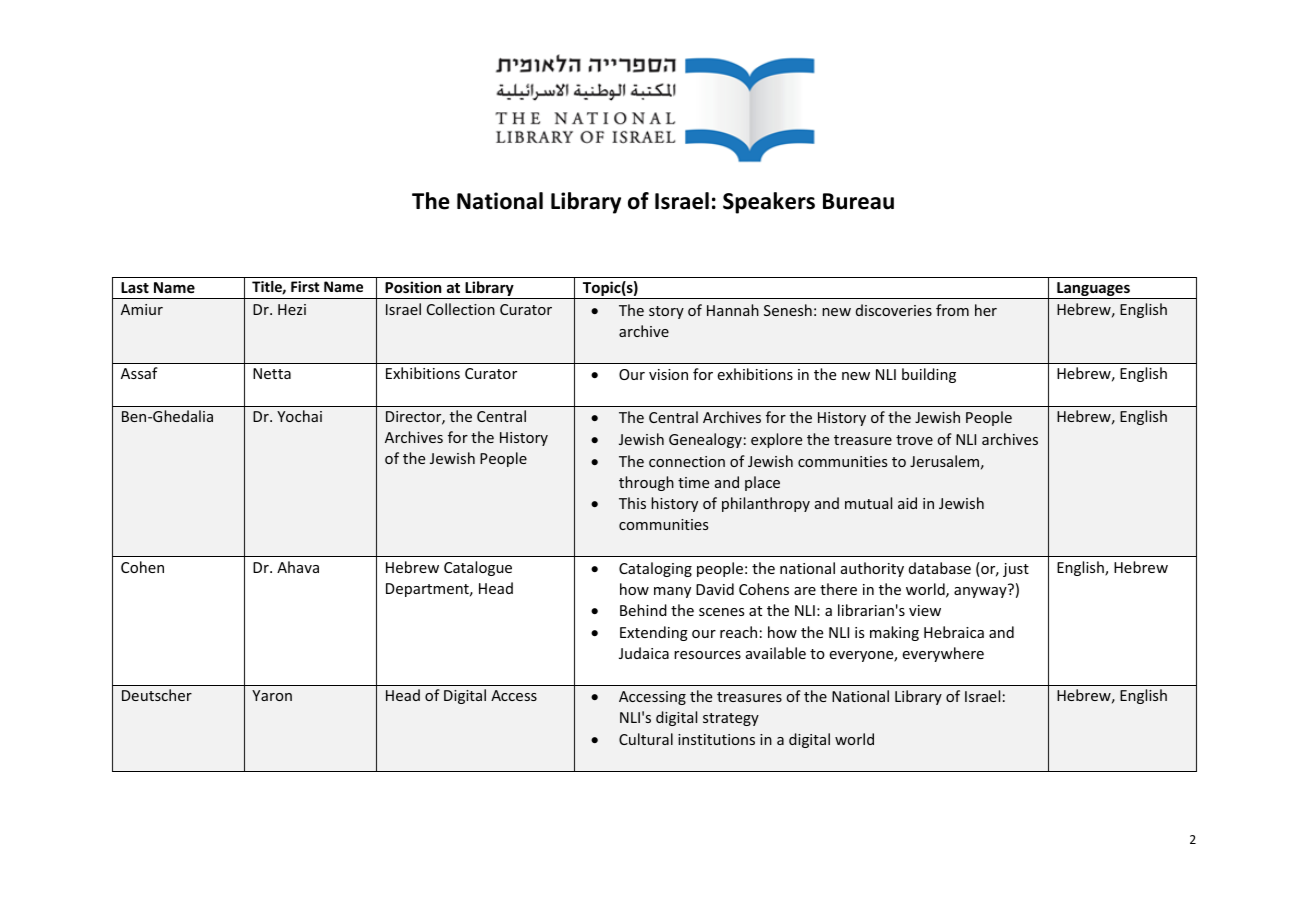 Image resolution: width=1308 pixels, height=924 pixels. Describe the element at coordinates (305, 286) in the document. I see `First` at that location.
